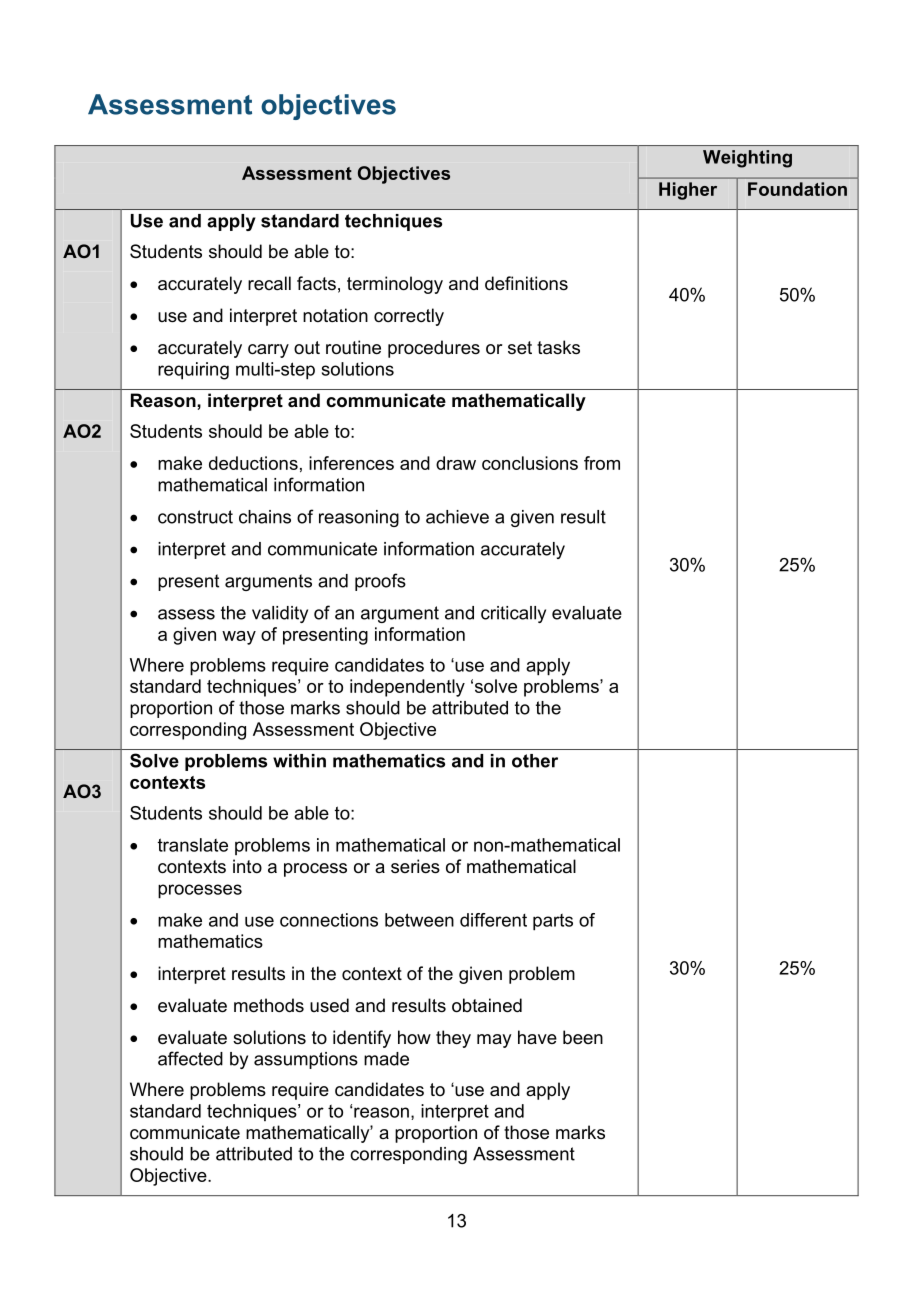  I want to click on may, so click(494, 1041).
